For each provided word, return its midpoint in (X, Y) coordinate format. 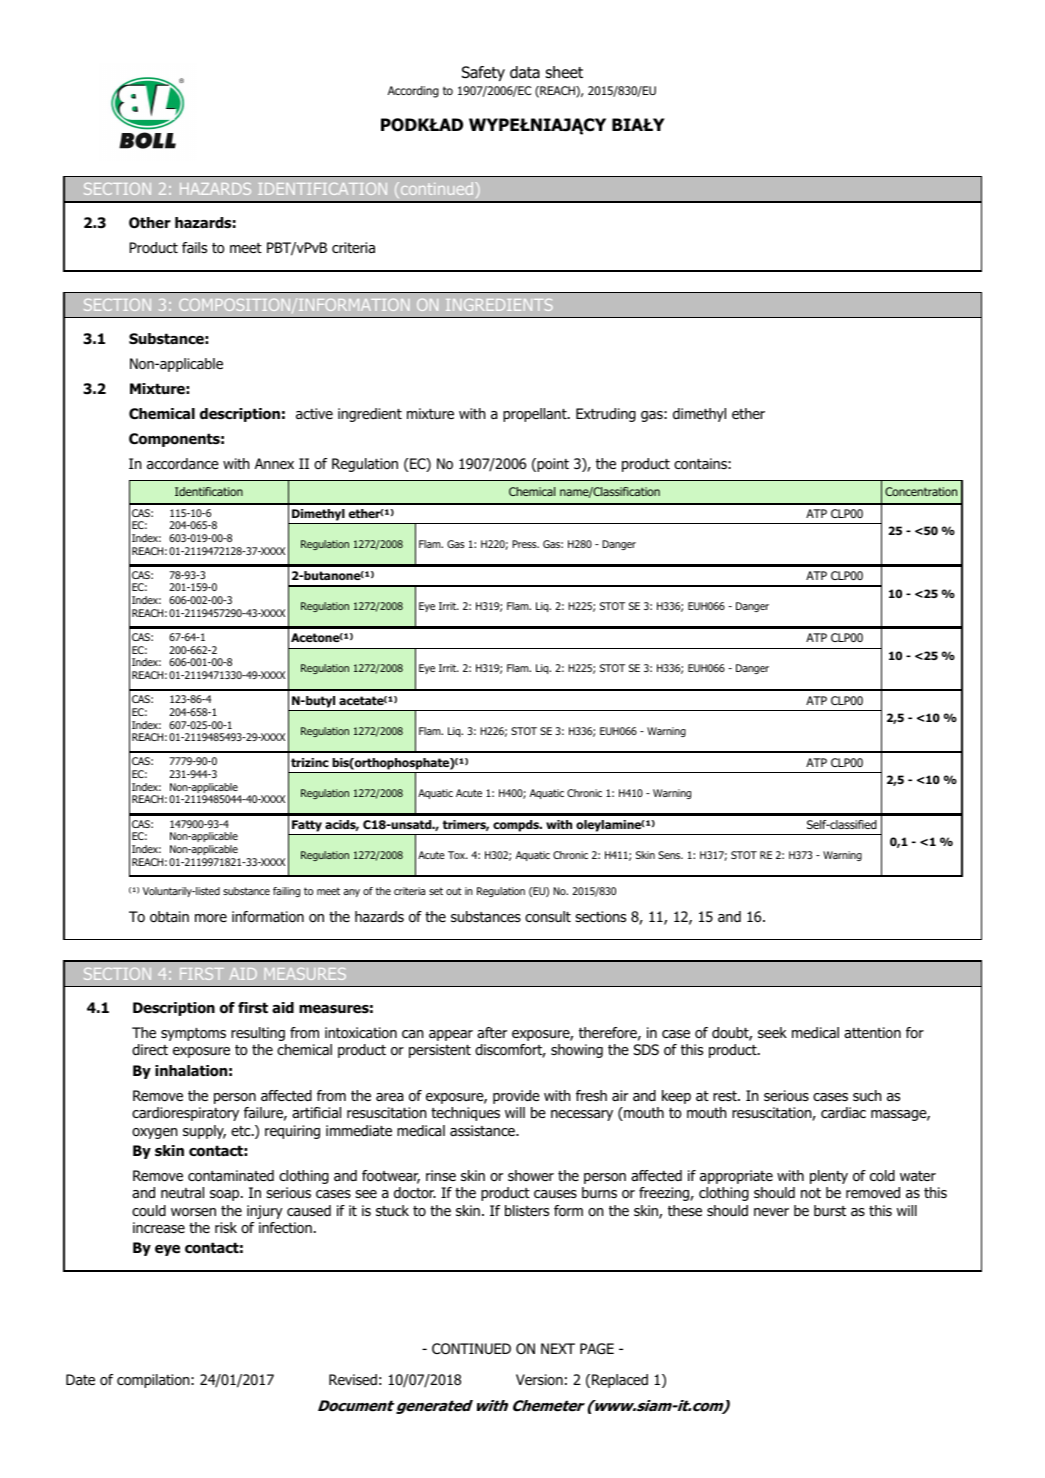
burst (830, 1210)
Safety (483, 73)
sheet (564, 72)
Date (80, 1379)
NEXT (558, 1348)
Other (150, 223)
